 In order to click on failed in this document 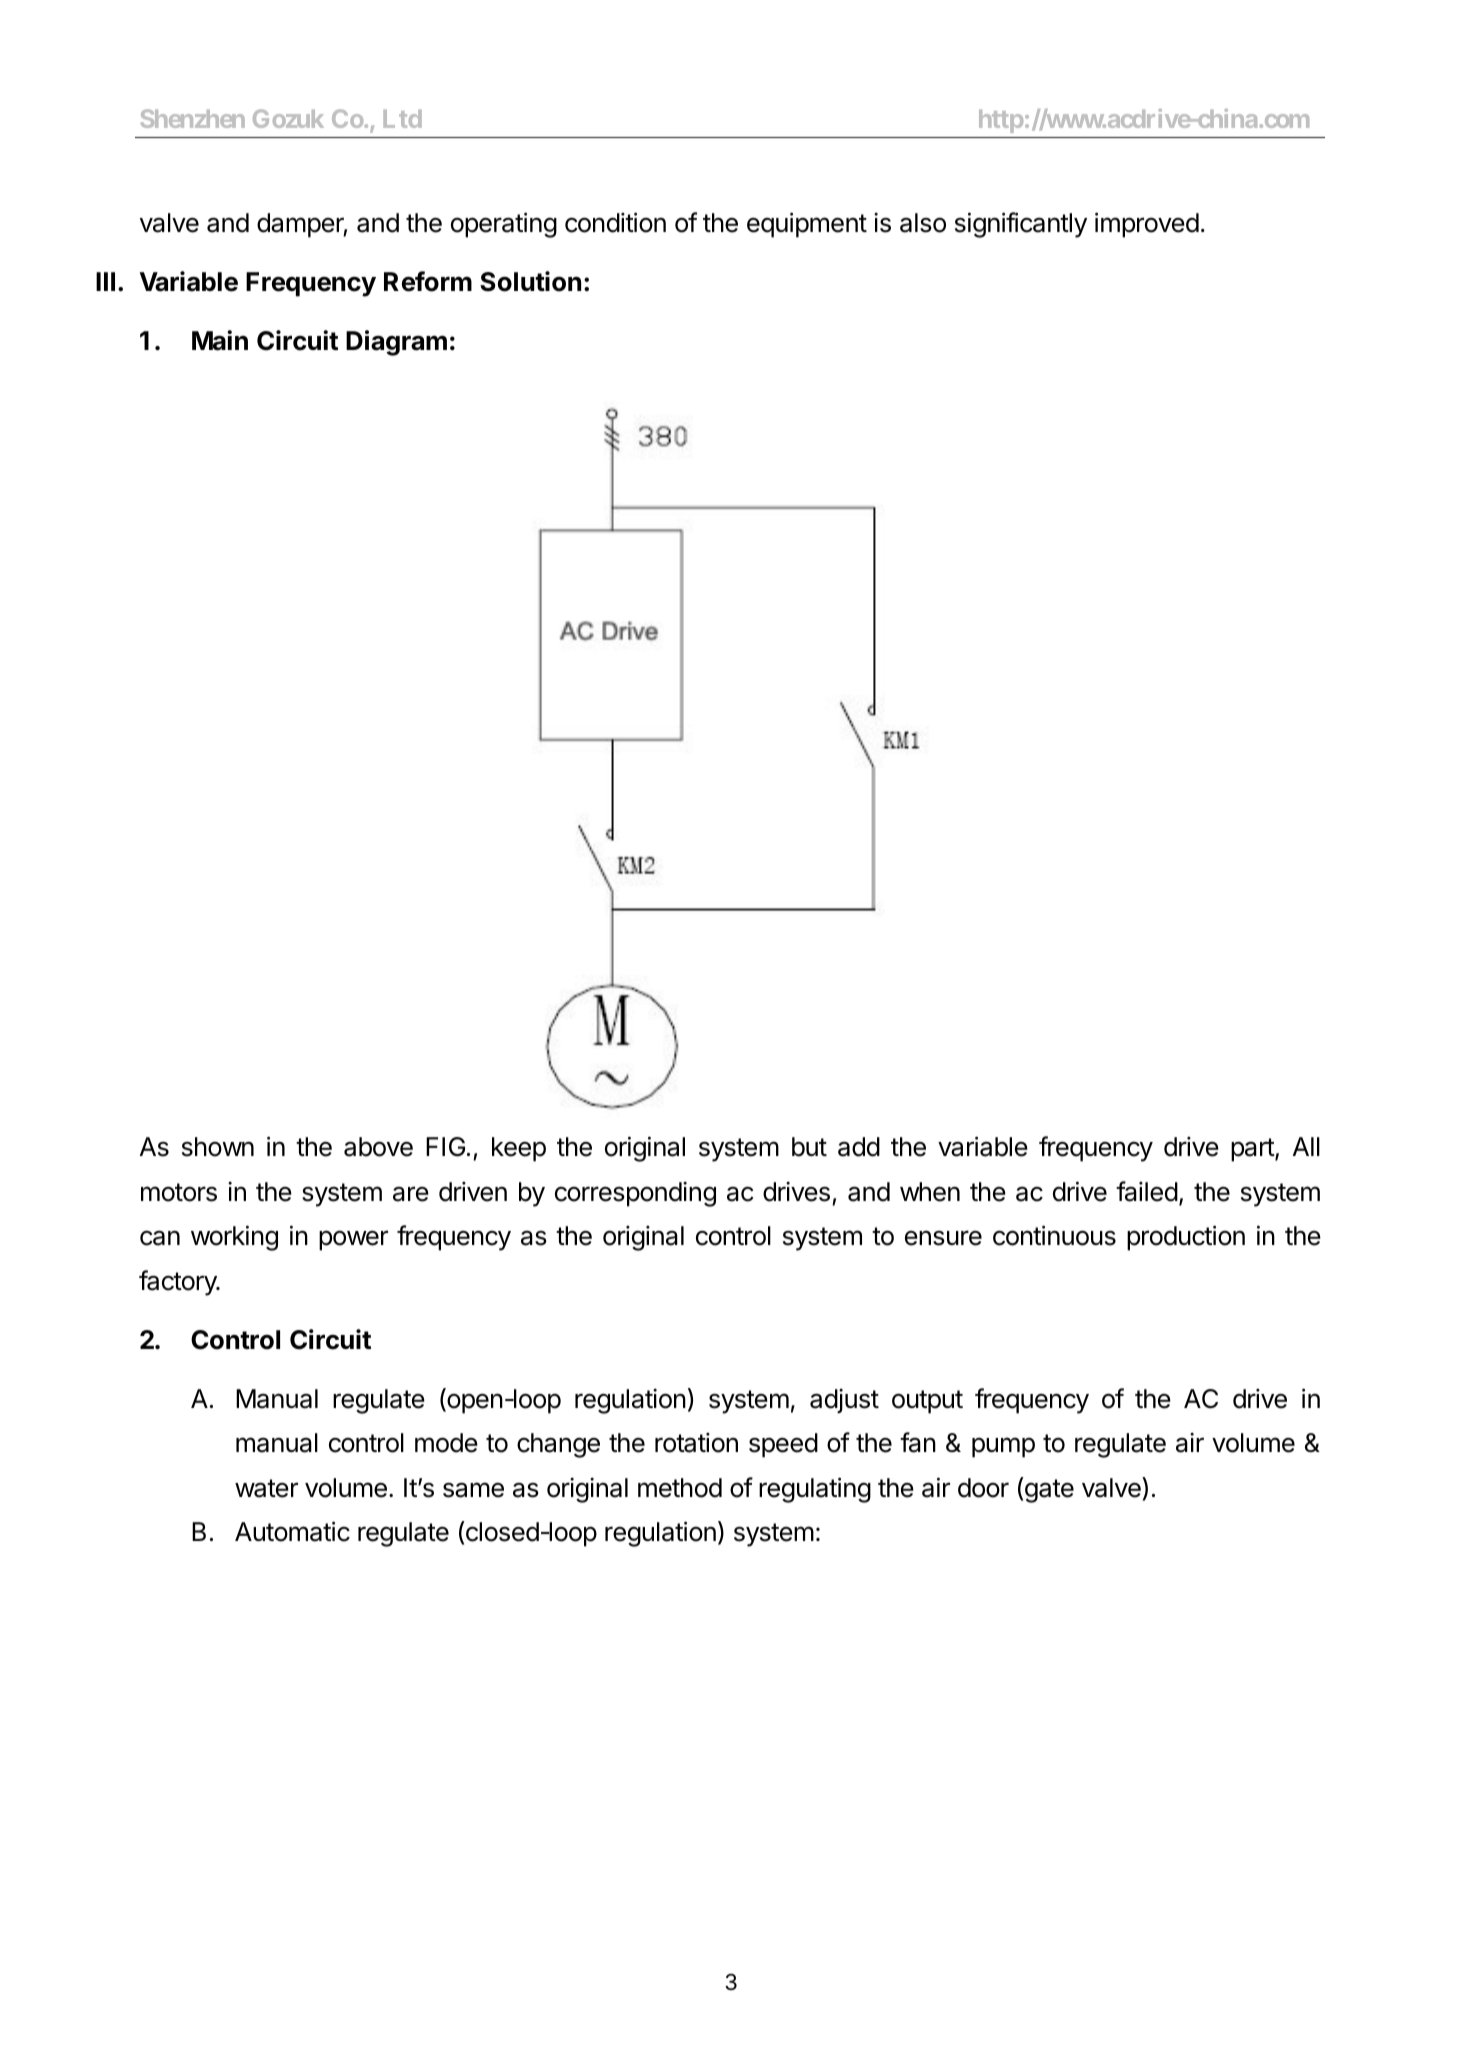, I will do `click(1147, 1191)`.
